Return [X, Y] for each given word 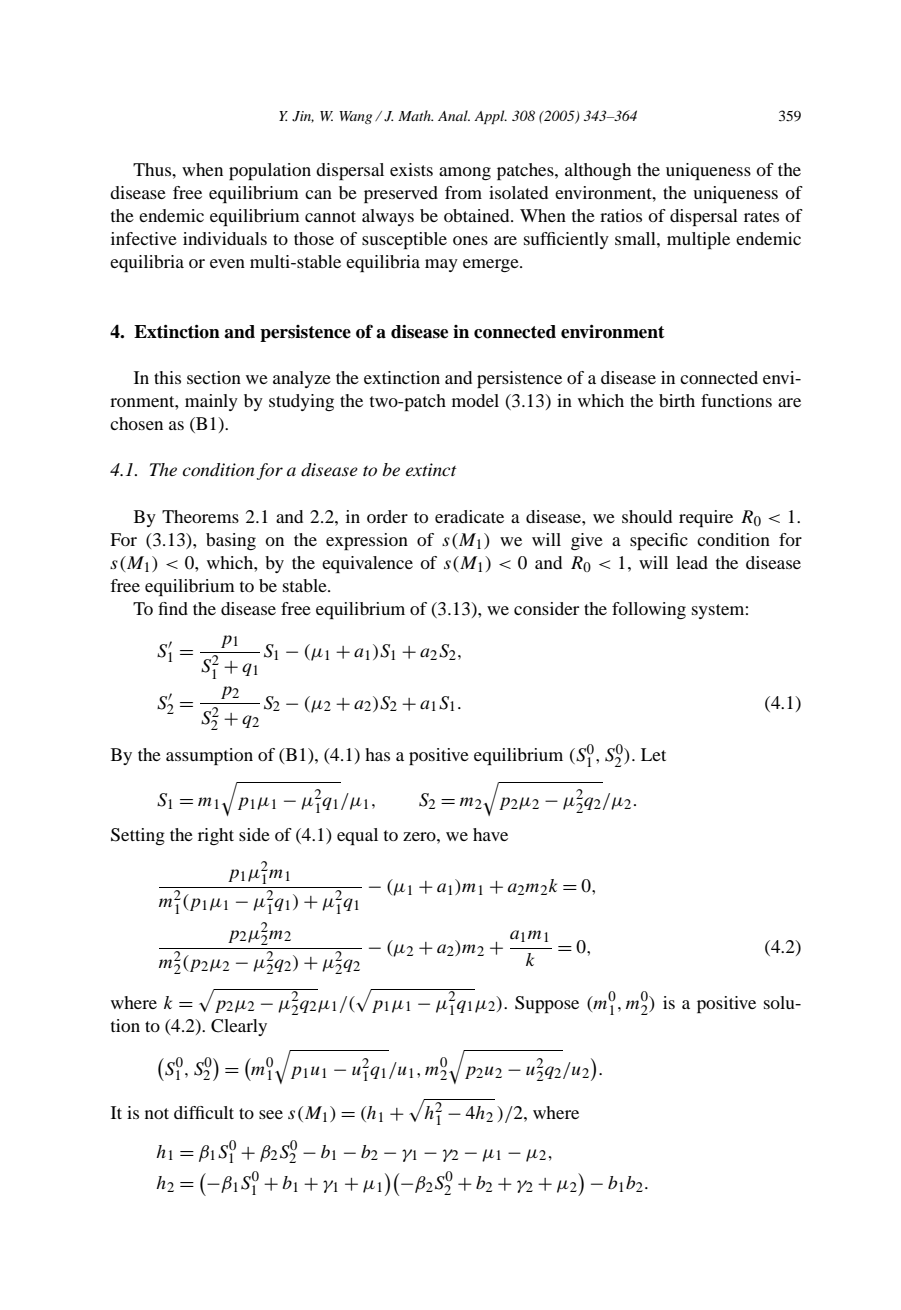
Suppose [547, 1004]
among [465, 173]
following [649, 610]
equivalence [367, 564]
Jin [303, 117]
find [173, 608]
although [598, 171]
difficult [204, 1112]
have [490, 834]
